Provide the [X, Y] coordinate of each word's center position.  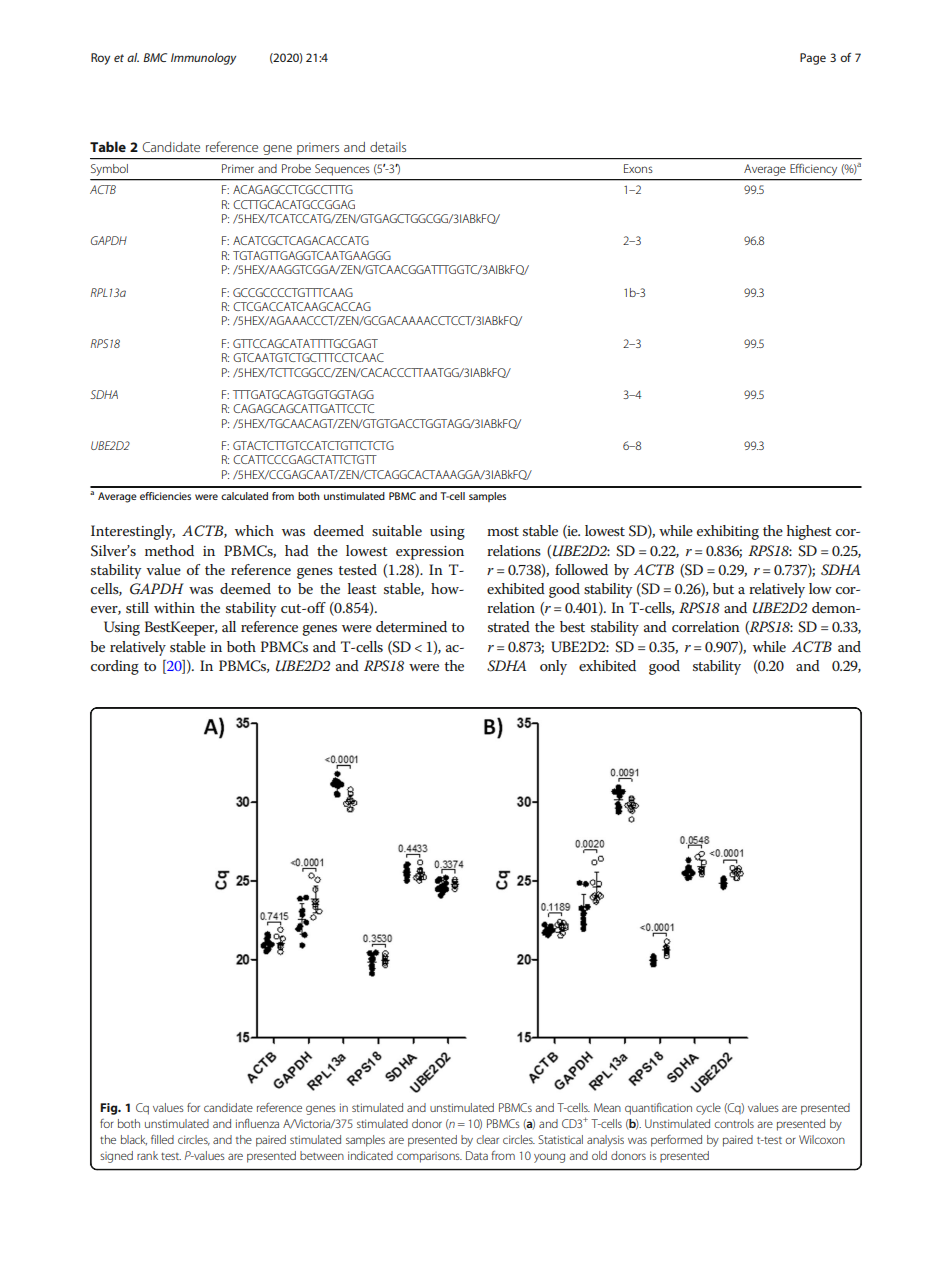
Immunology [203, 59]
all [229, 626]
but [723, 588]
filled [162, 1139]
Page [813, 59]
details [388, 147]
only [553, 667]
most [503, 531]
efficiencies [165, 496]
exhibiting [728, 532]
